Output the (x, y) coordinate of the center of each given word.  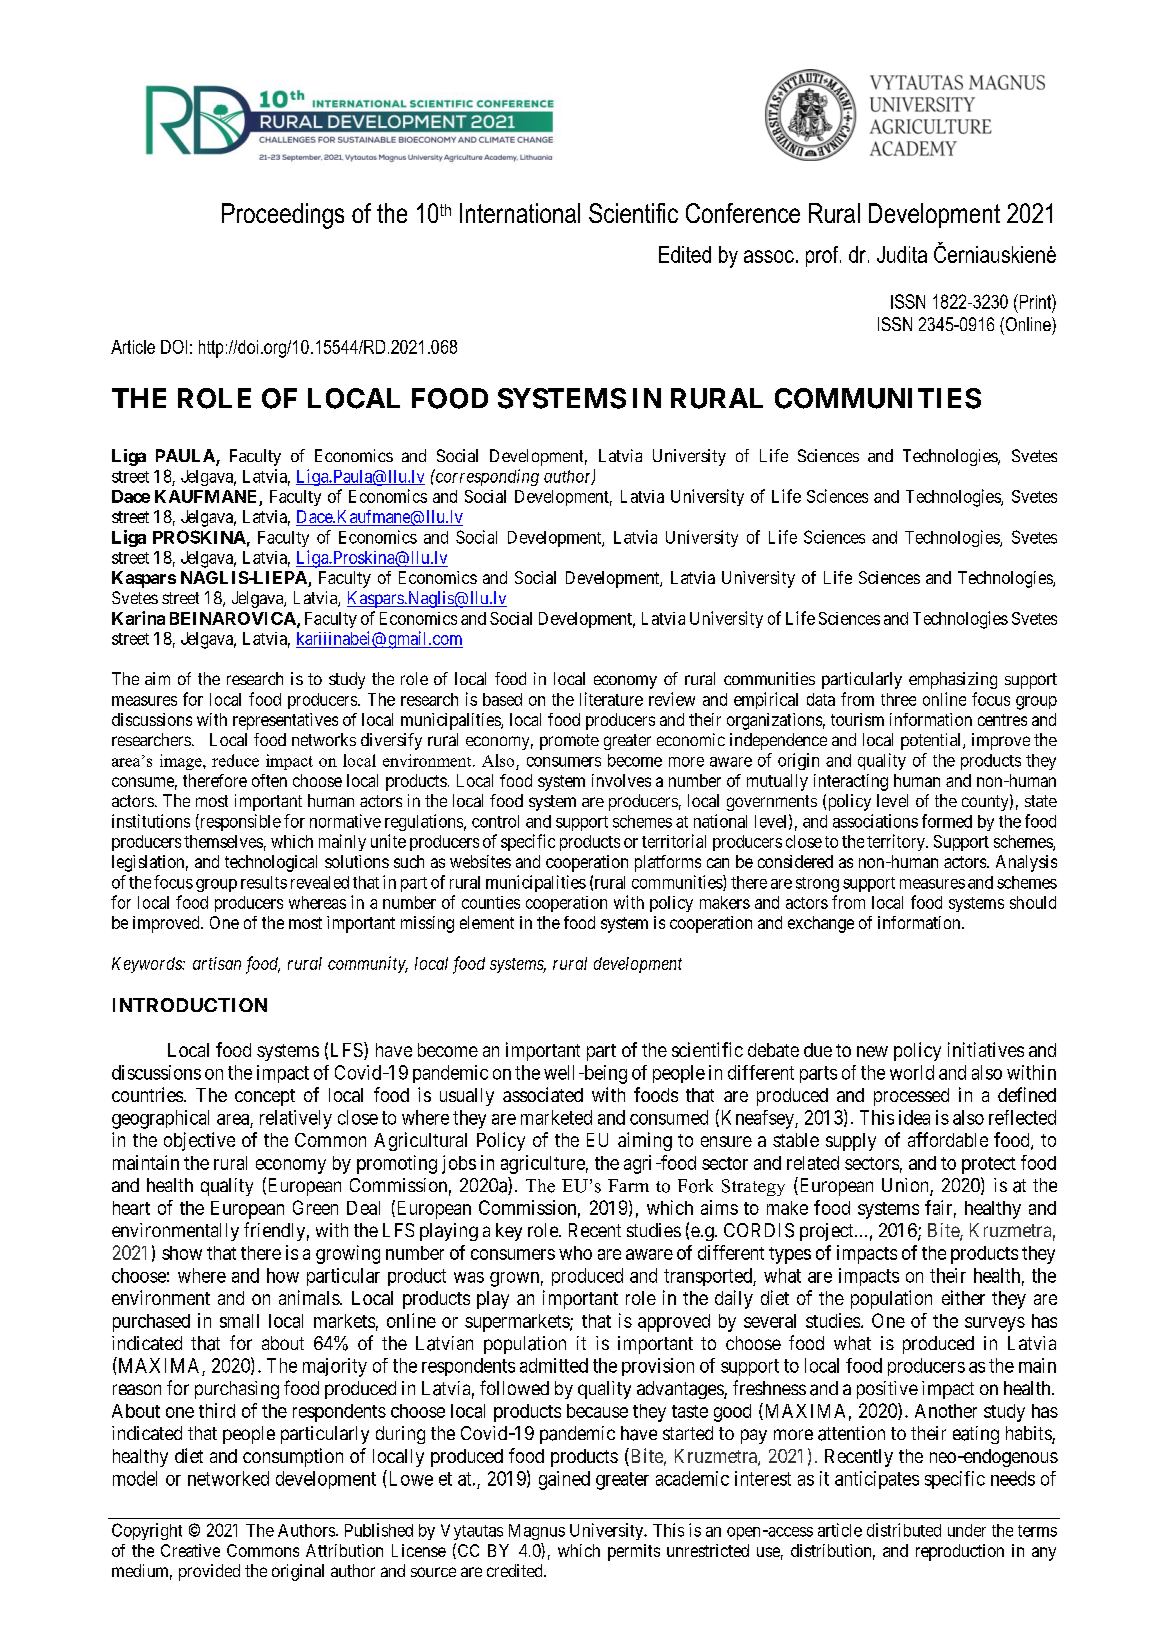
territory (897, 842)
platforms (668, 863)
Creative (190, 1550)
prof (823, 256)
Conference (743, 213)
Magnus (537, 1532)
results (264, 882)
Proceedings (283, 216)
